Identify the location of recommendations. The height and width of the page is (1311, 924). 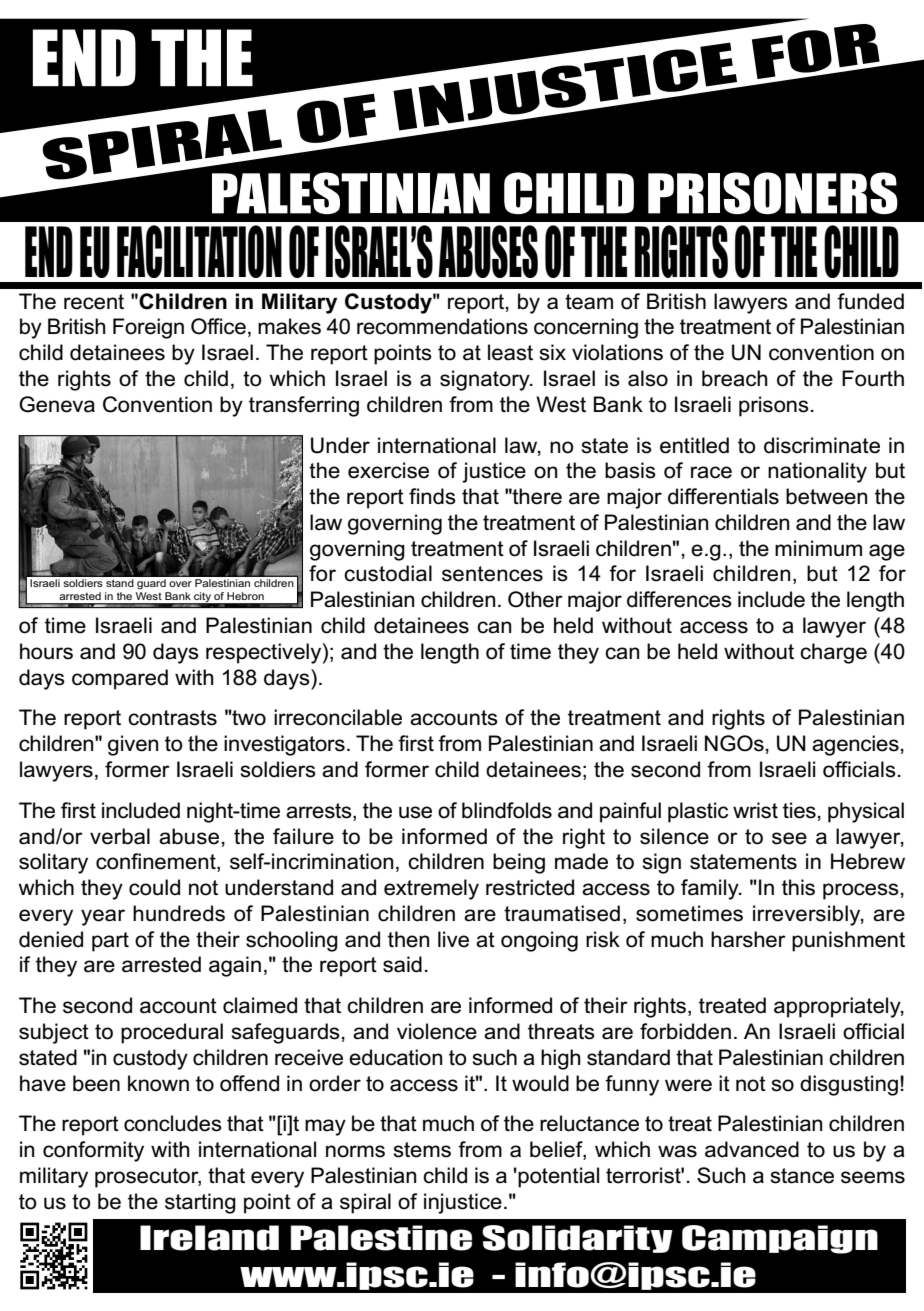
(442, 326).
